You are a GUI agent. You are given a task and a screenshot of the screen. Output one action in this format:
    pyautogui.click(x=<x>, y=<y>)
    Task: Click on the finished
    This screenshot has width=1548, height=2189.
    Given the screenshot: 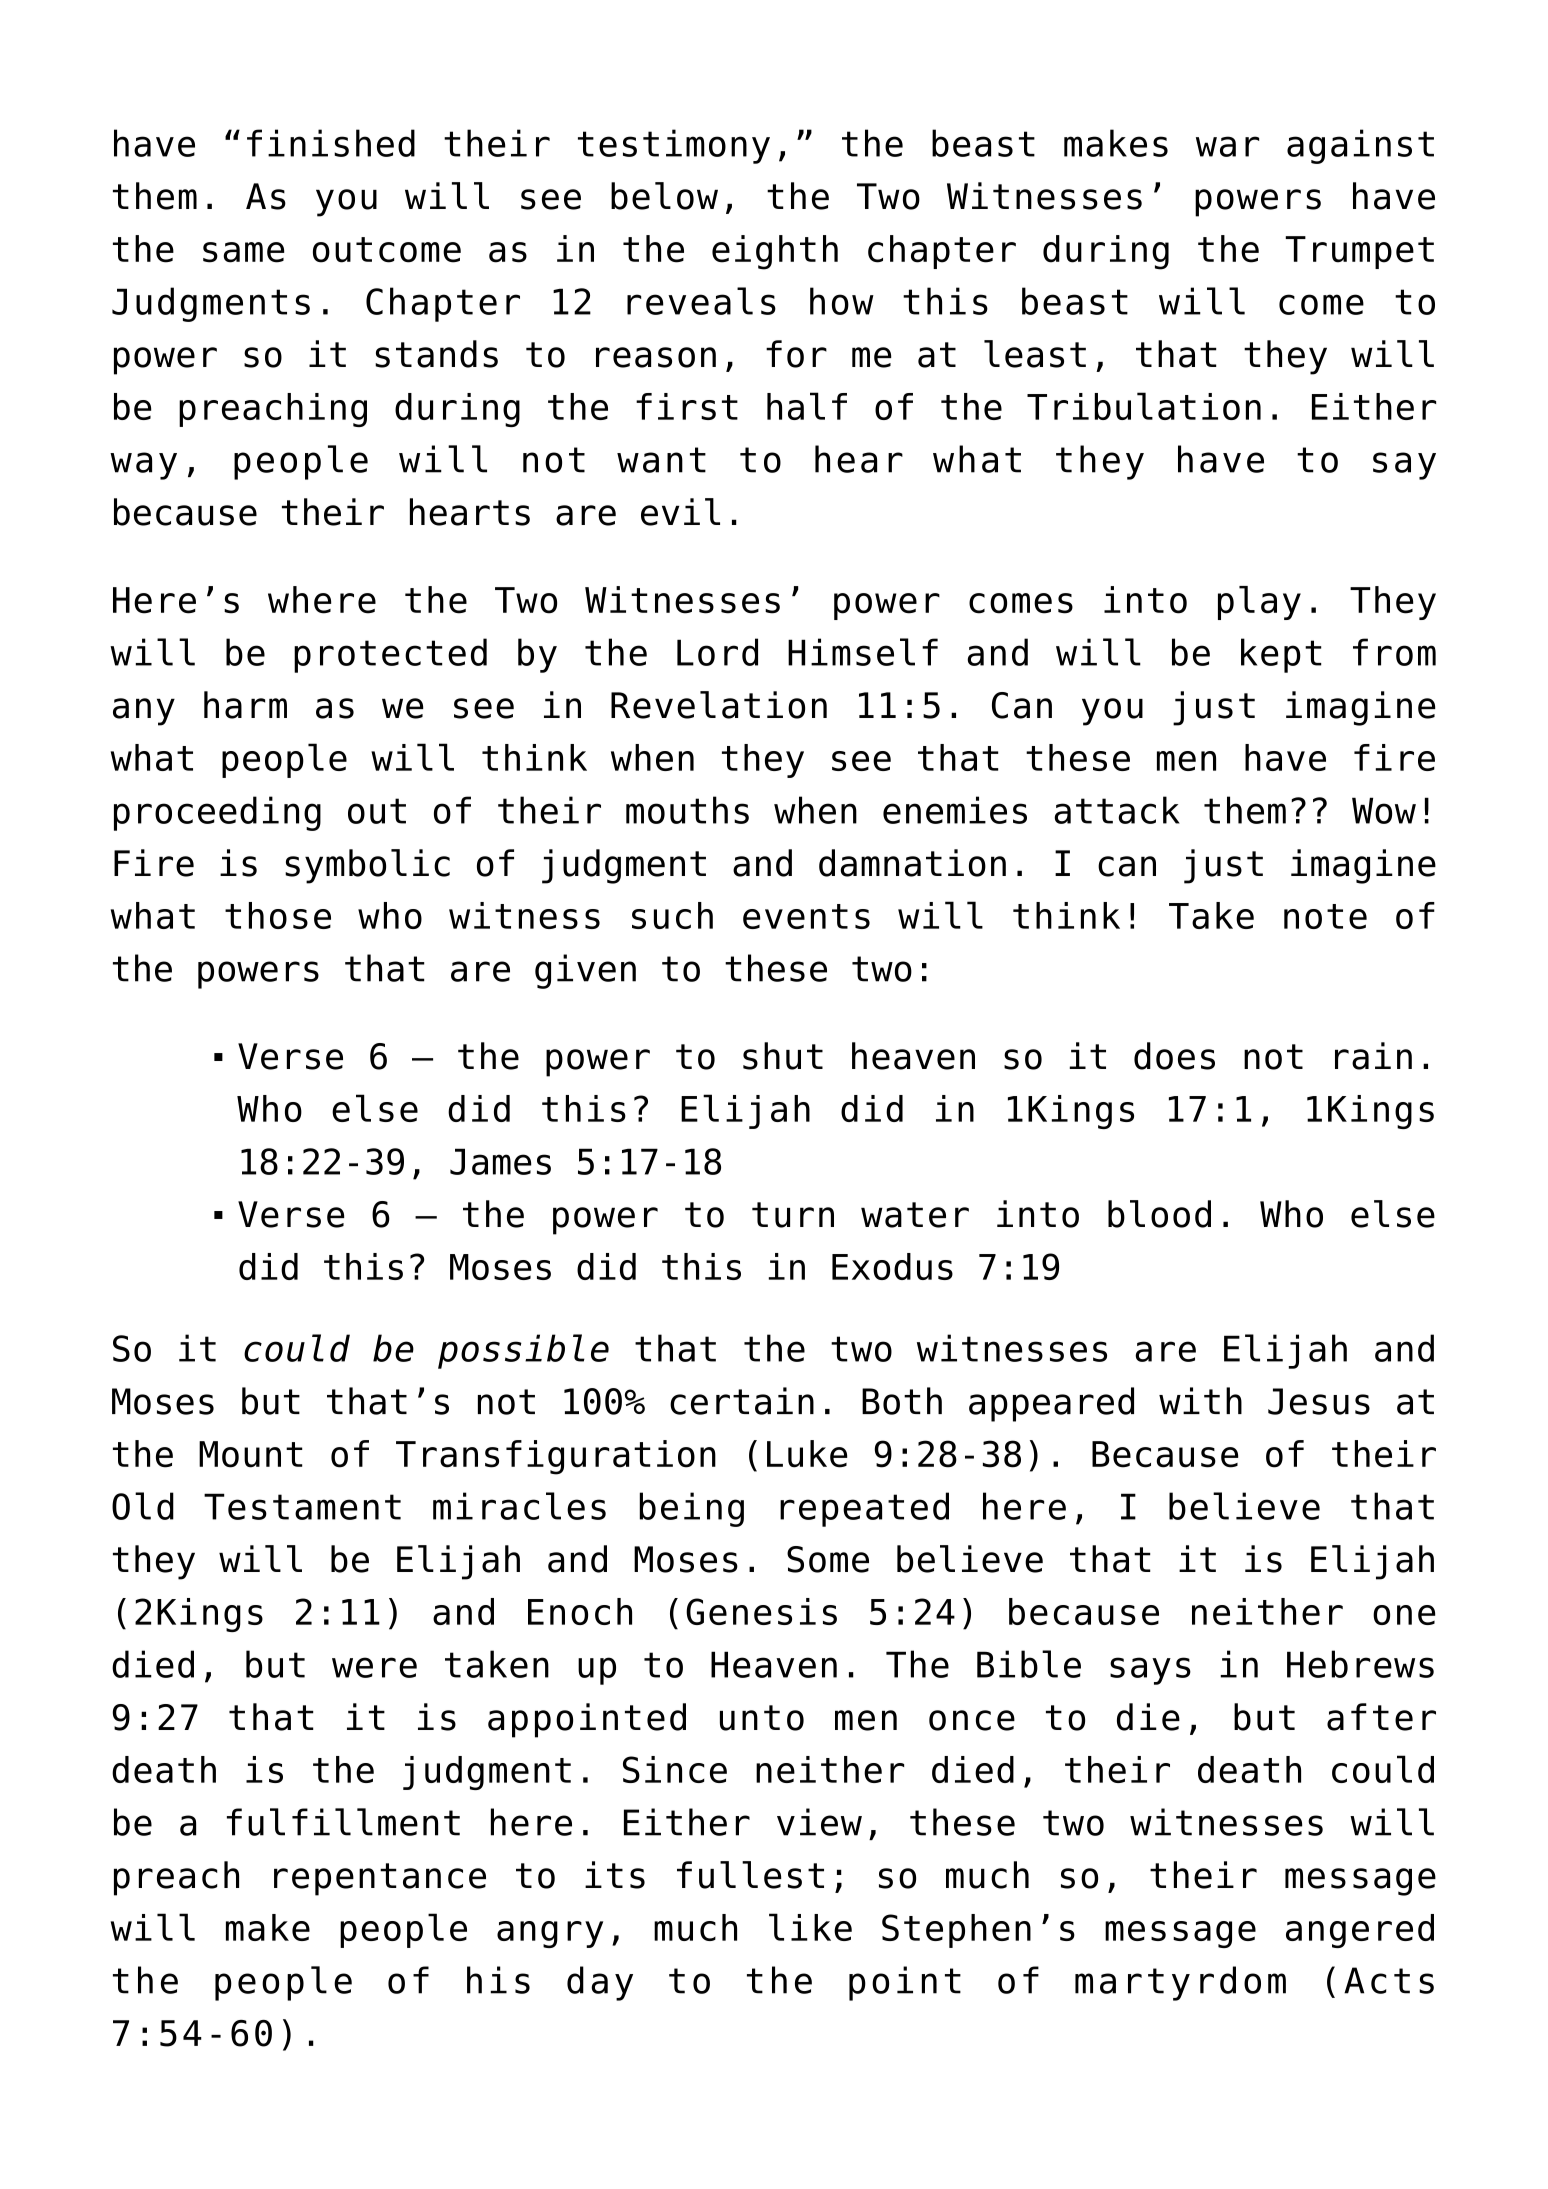 What is the action you would take?
    pyautogui.click(x=331, y=143)
